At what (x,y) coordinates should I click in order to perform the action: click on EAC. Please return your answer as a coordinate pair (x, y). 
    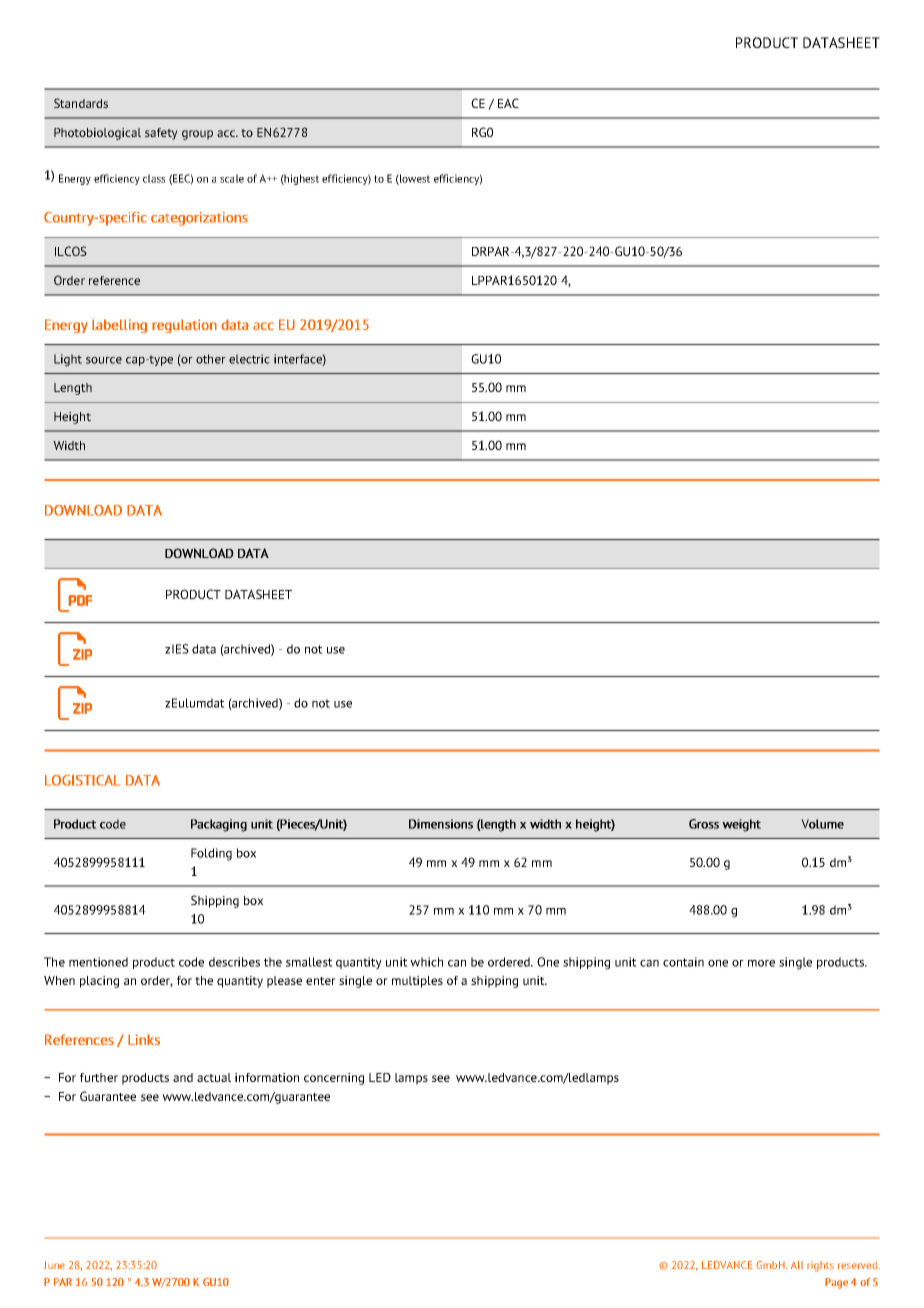
    Looking at the image, I should click on (508, 103).
